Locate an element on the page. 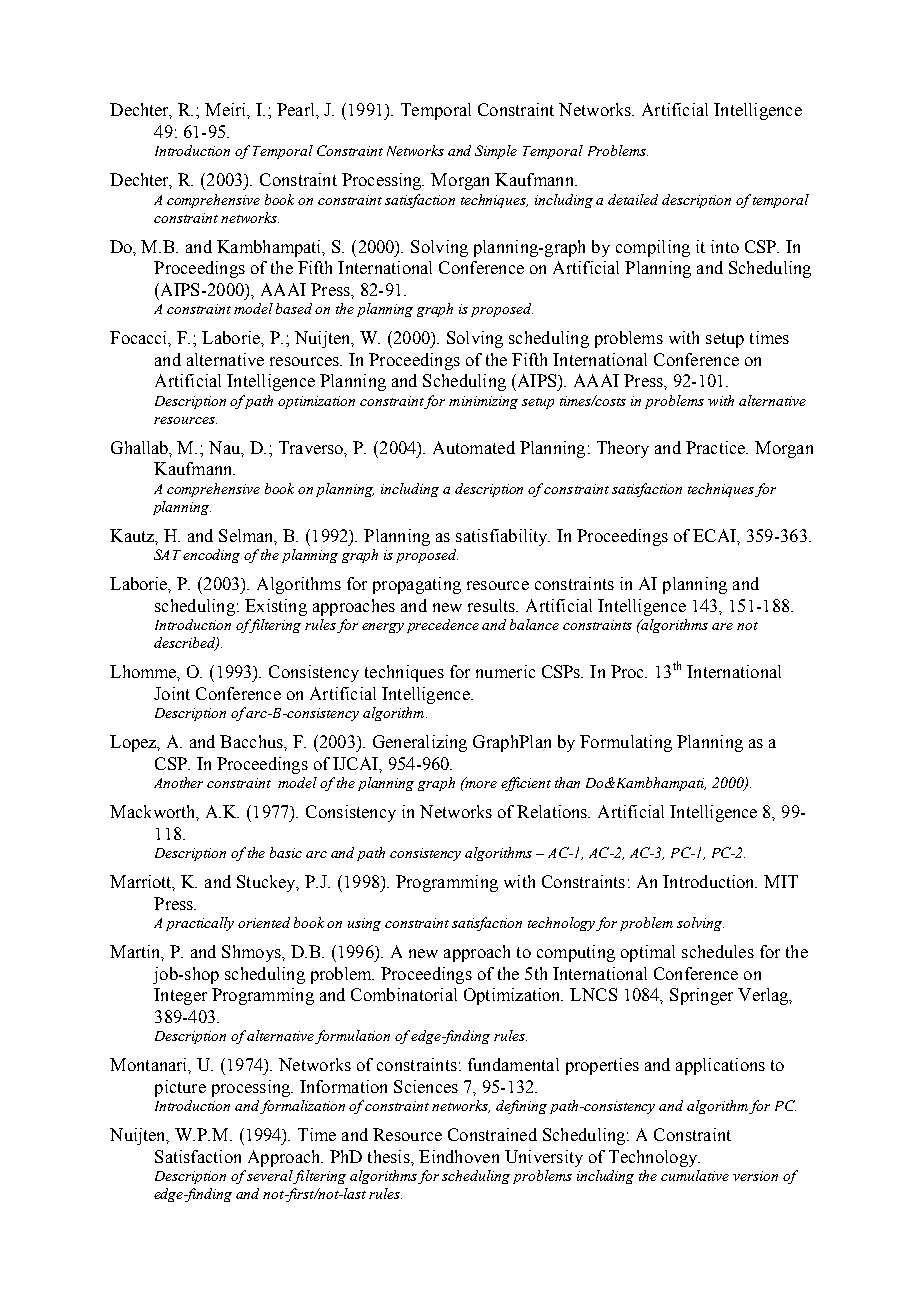  Simple is located at coordinates (496, 152).
